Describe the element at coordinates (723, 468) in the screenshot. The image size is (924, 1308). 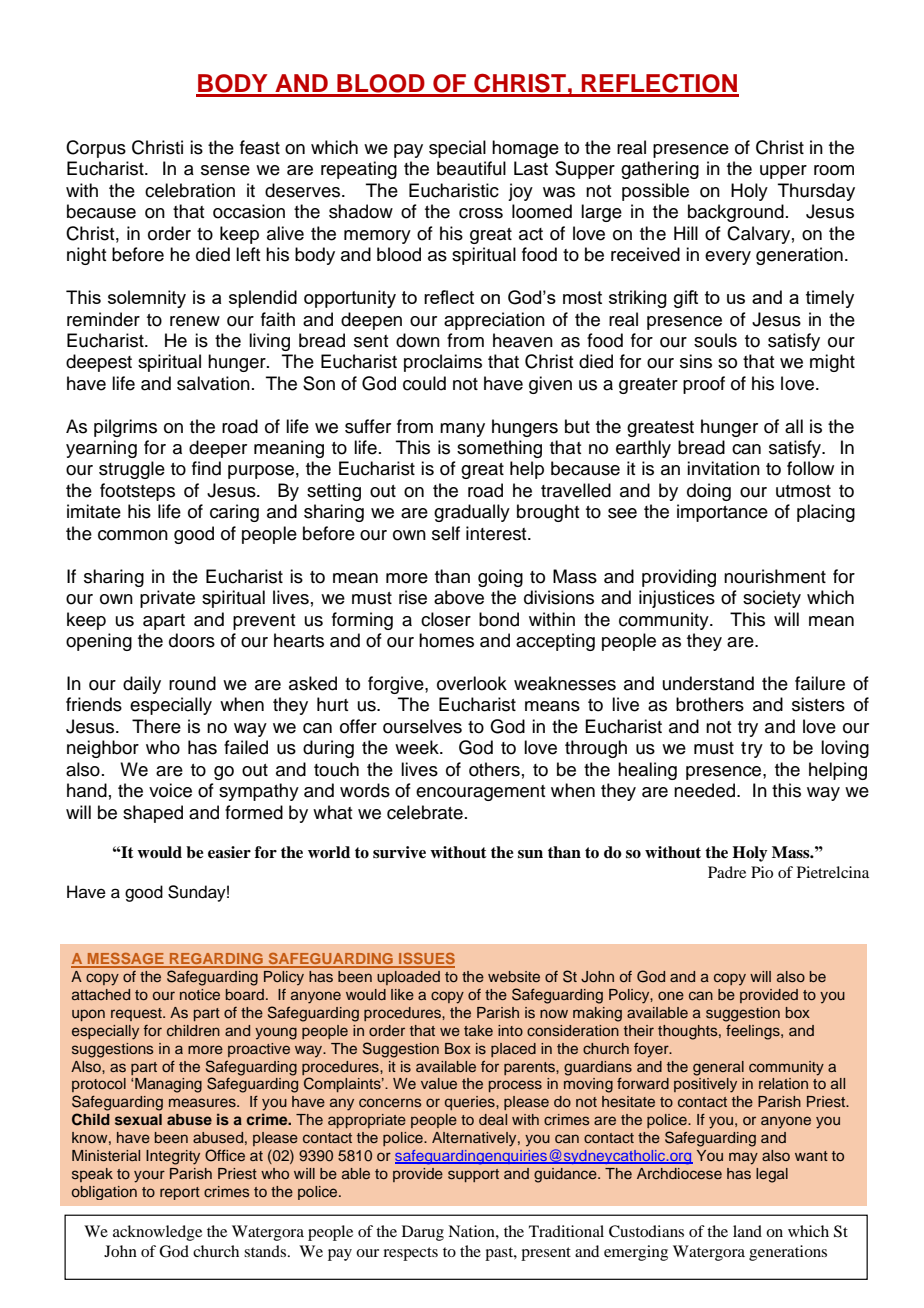
I see `invitation` at that location.
